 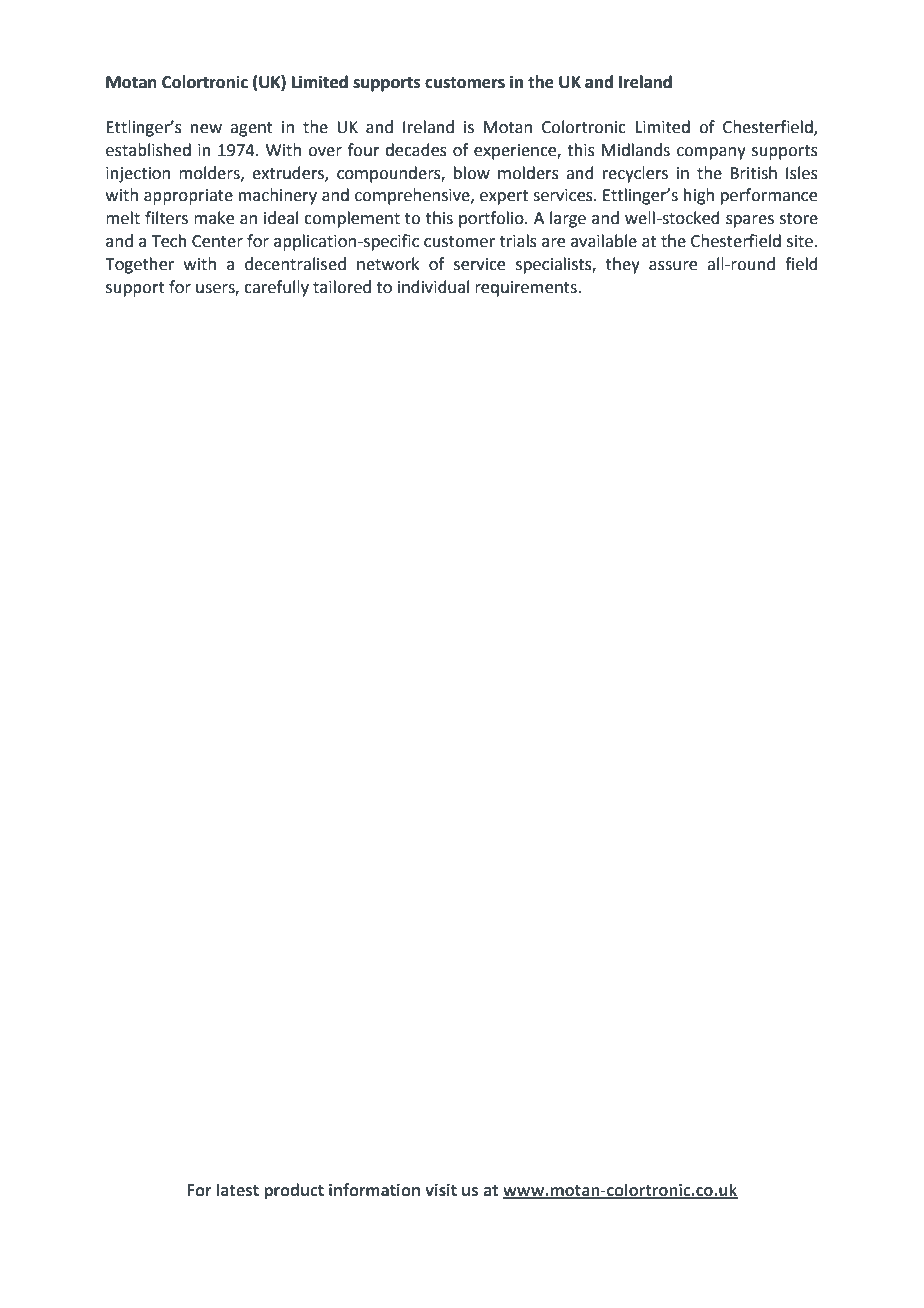 I want to click on company, so click(x=711, y=153).
